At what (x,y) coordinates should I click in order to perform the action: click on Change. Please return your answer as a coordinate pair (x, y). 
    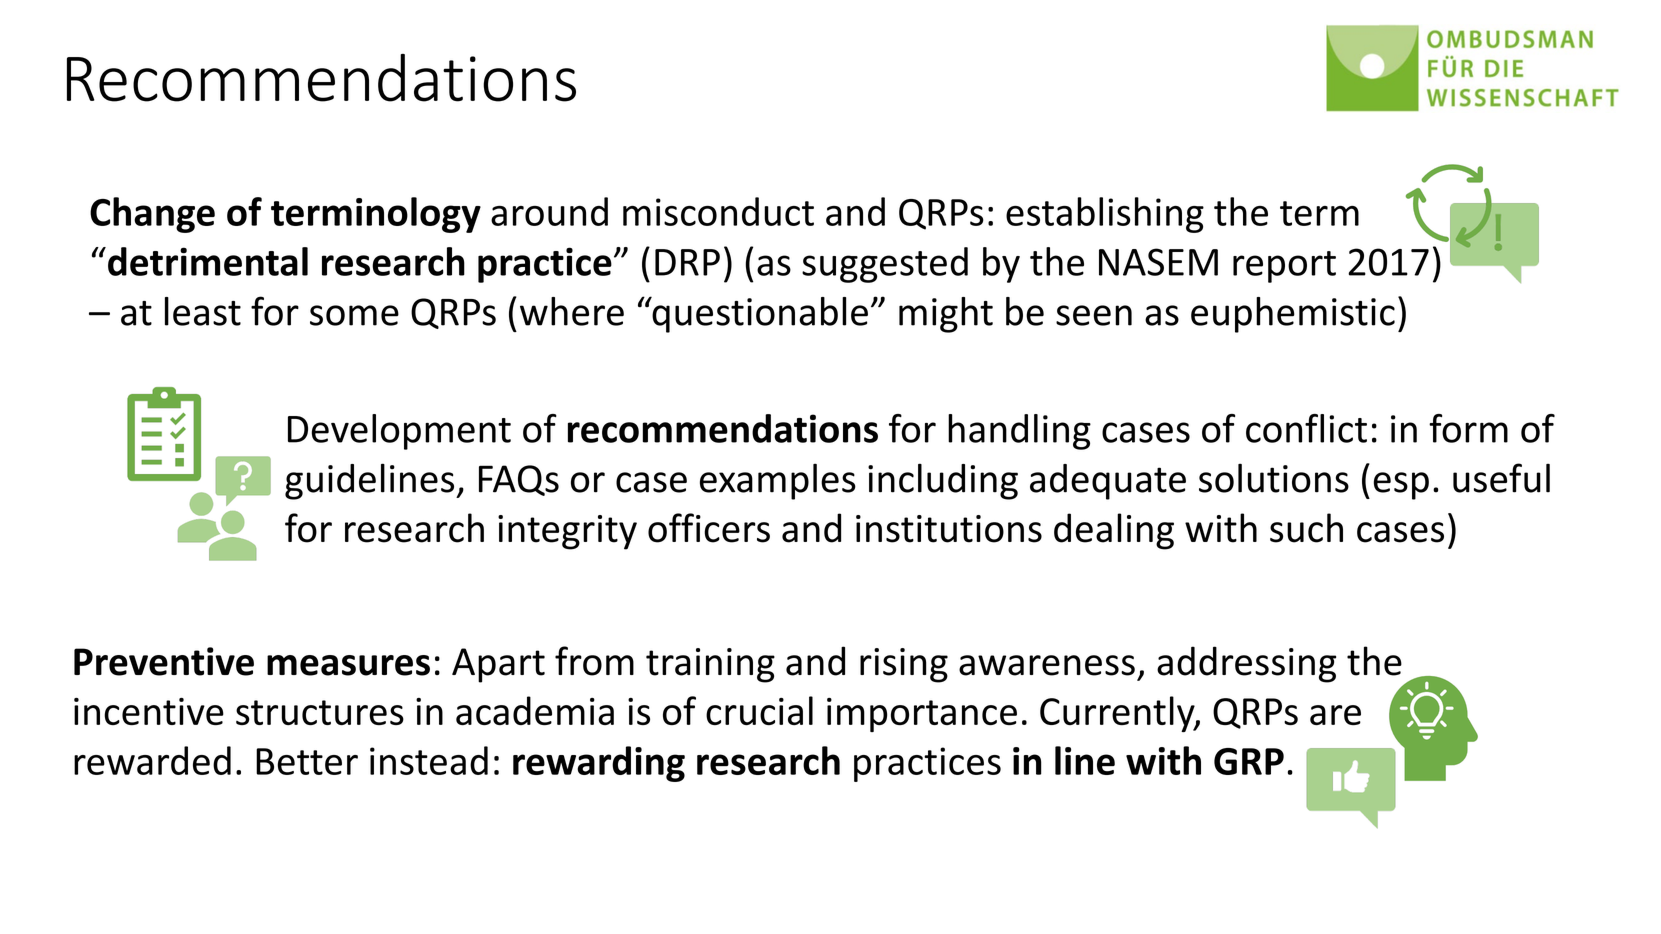
    Looking at the image, I should click on (152, 215).
